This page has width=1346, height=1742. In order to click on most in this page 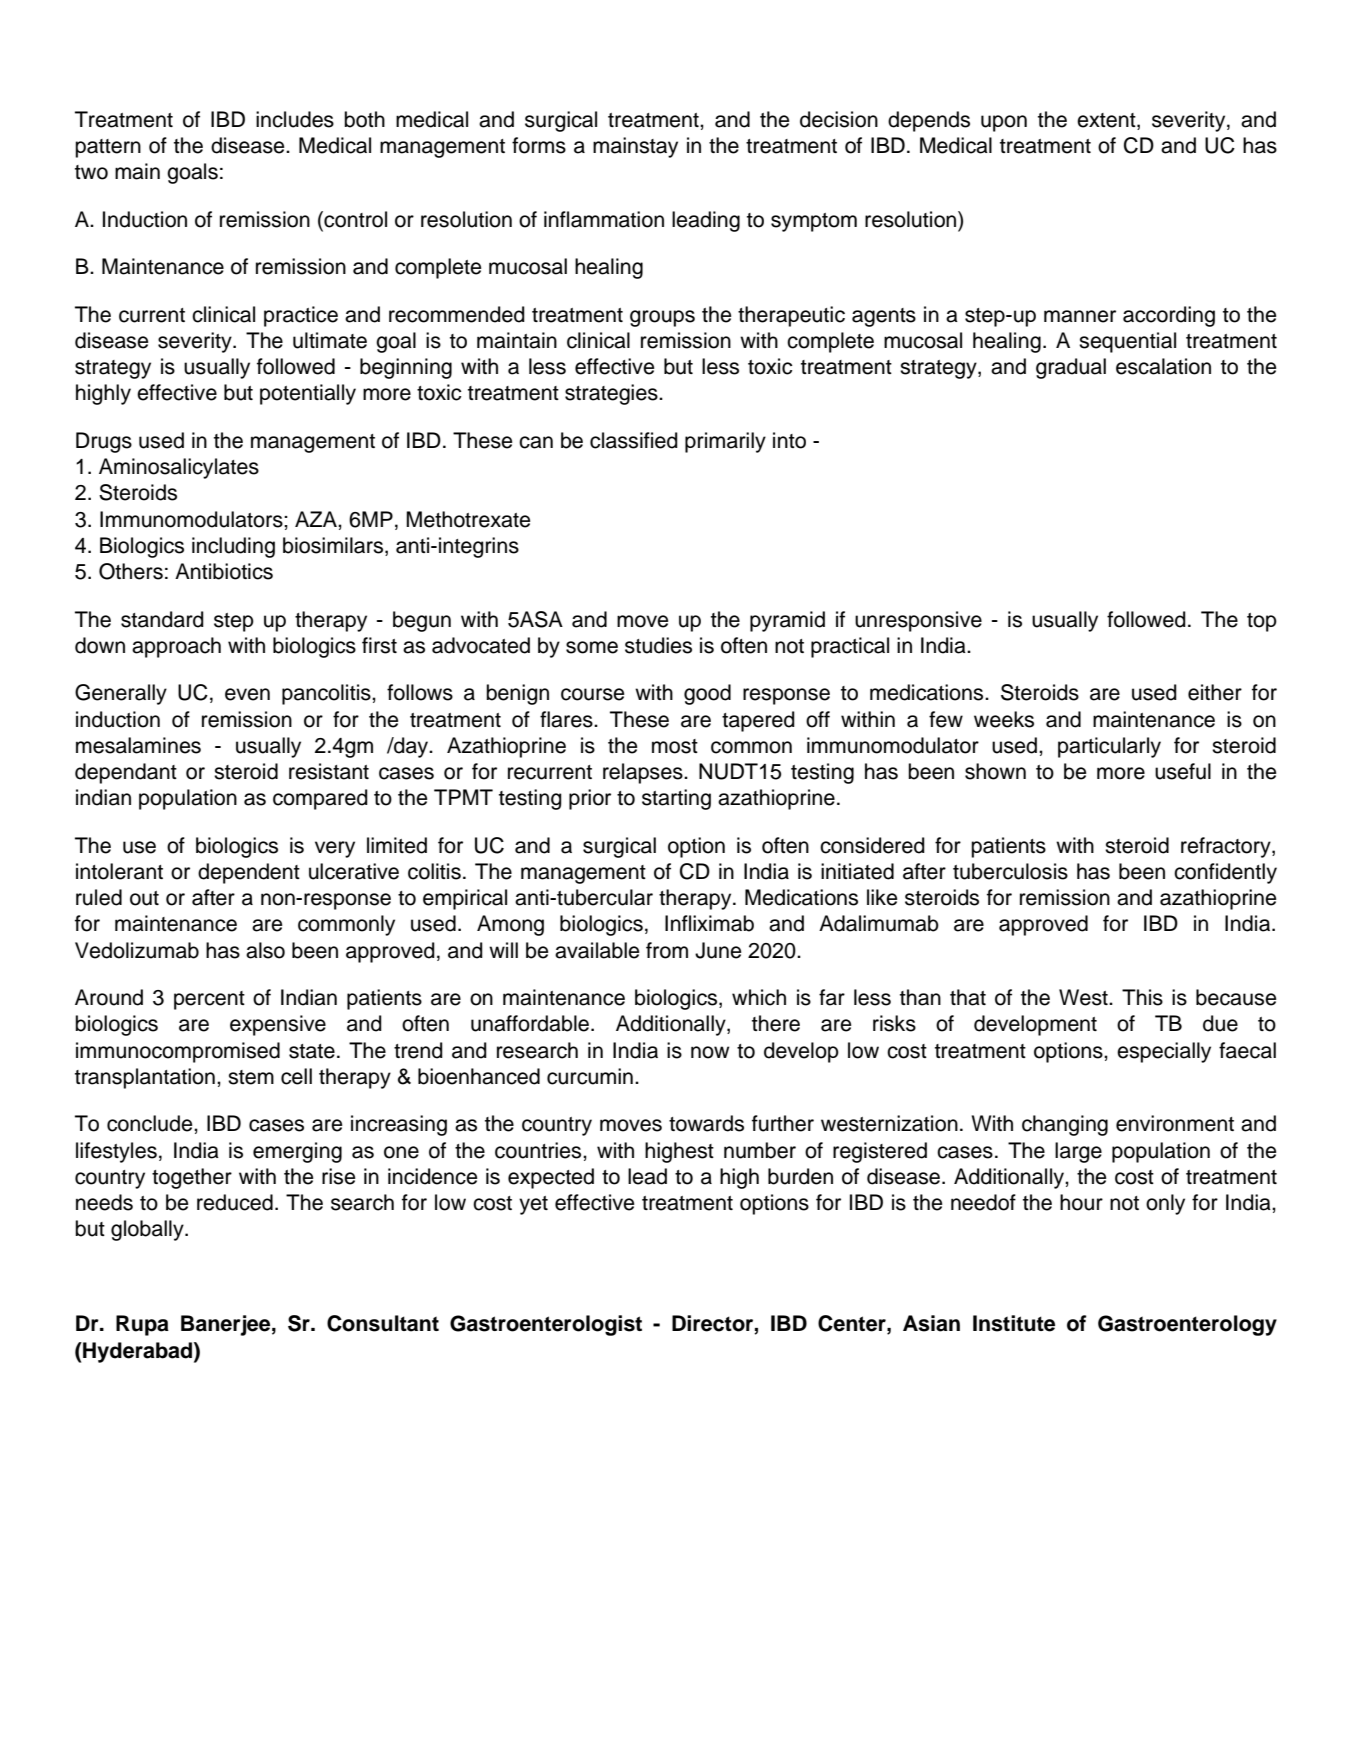, I will do `click(675, 746)`.
